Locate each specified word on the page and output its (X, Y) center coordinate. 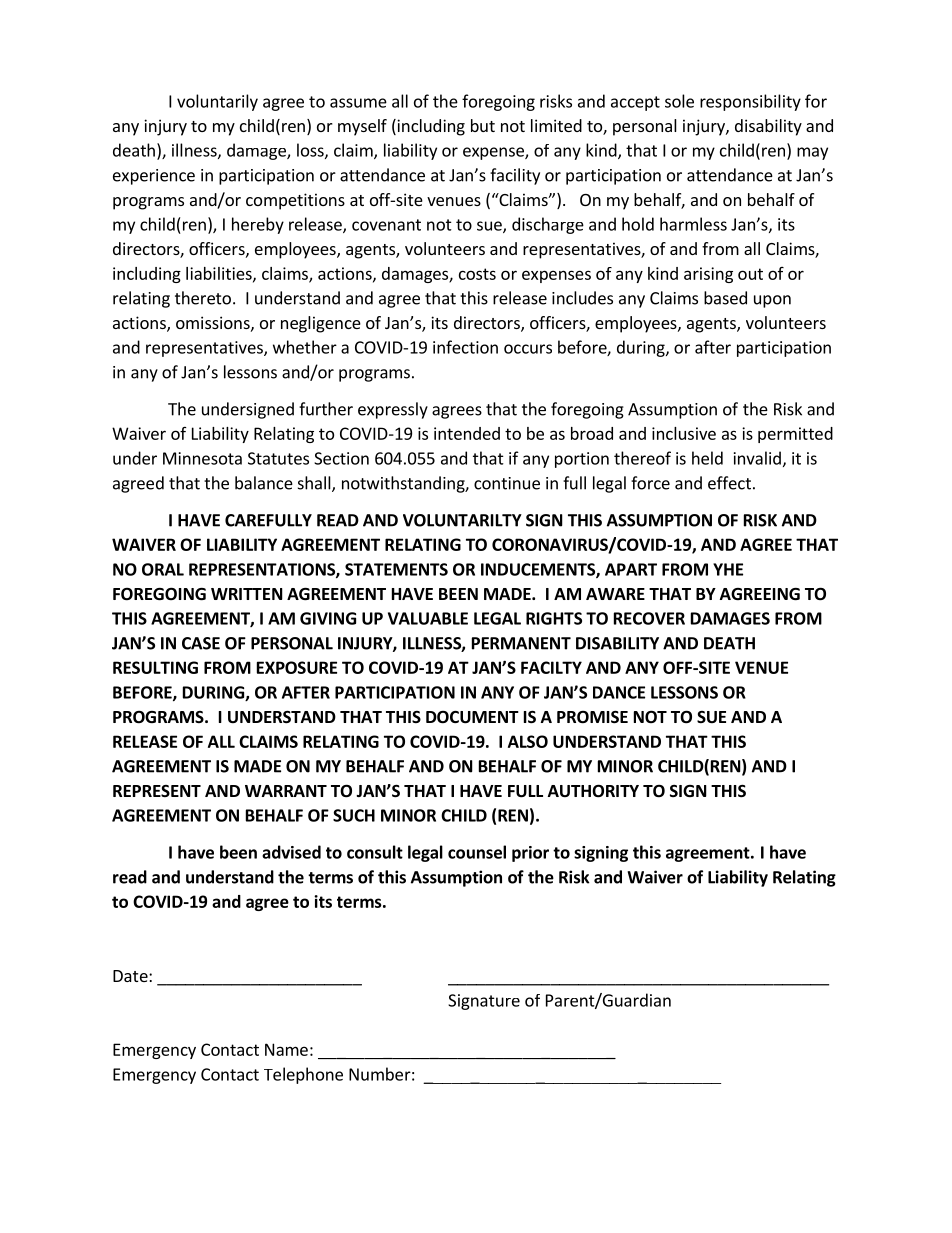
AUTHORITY (593, 791)
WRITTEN (247, 594)
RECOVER (649, 618)
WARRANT (286, 791)
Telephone (303, 1075)
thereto (203, 298)
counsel (477, 852)
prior (530, 854)
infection (465, 347)
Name (286, 1049)
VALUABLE (428, 618)
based (725, 298)
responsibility (750, 102)
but (483, 125)
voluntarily (217, 102)
